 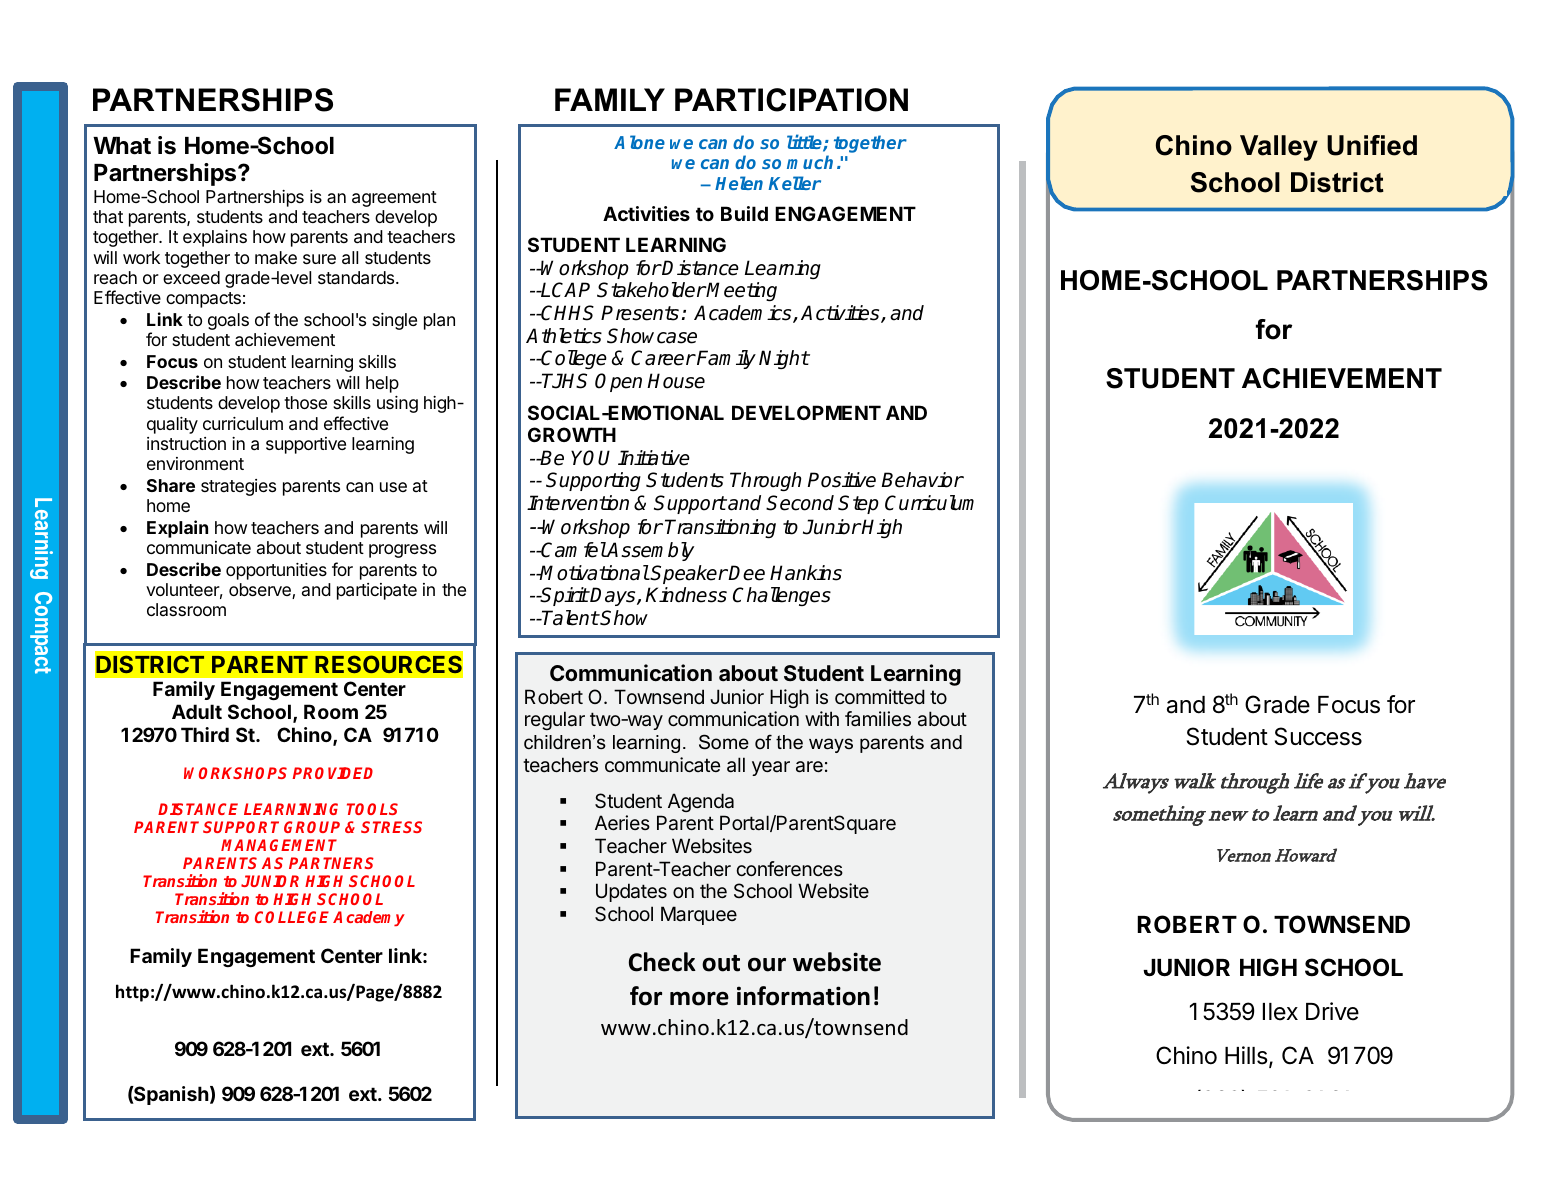 What do you see at coordinates (791, 100) in the screenshot?
I see `PARTICIPATION` at bounding box center [791, 100].
